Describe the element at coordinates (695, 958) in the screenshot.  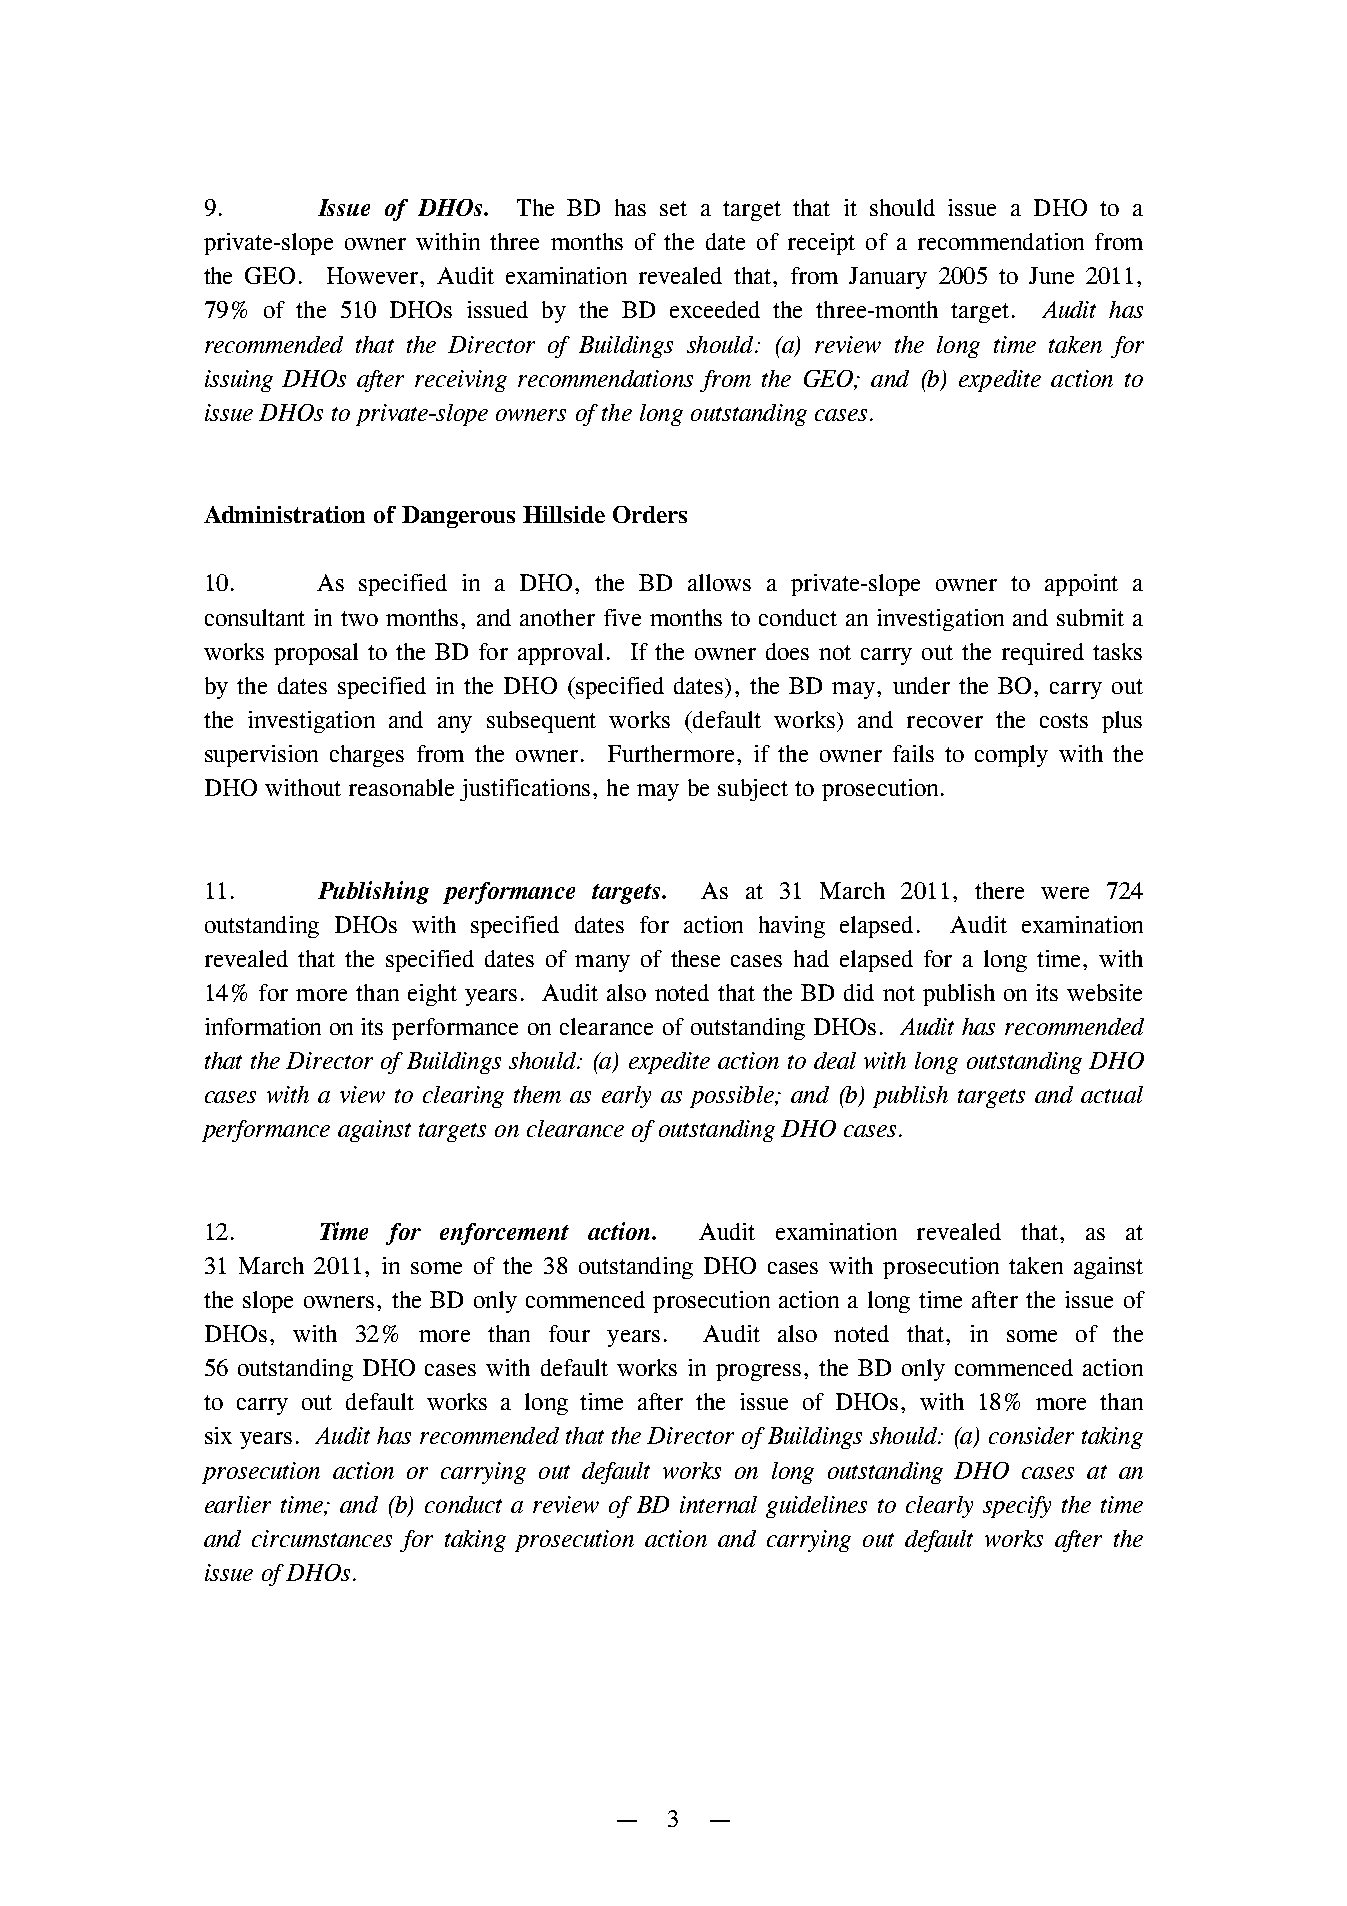
I see `these` at that location.
